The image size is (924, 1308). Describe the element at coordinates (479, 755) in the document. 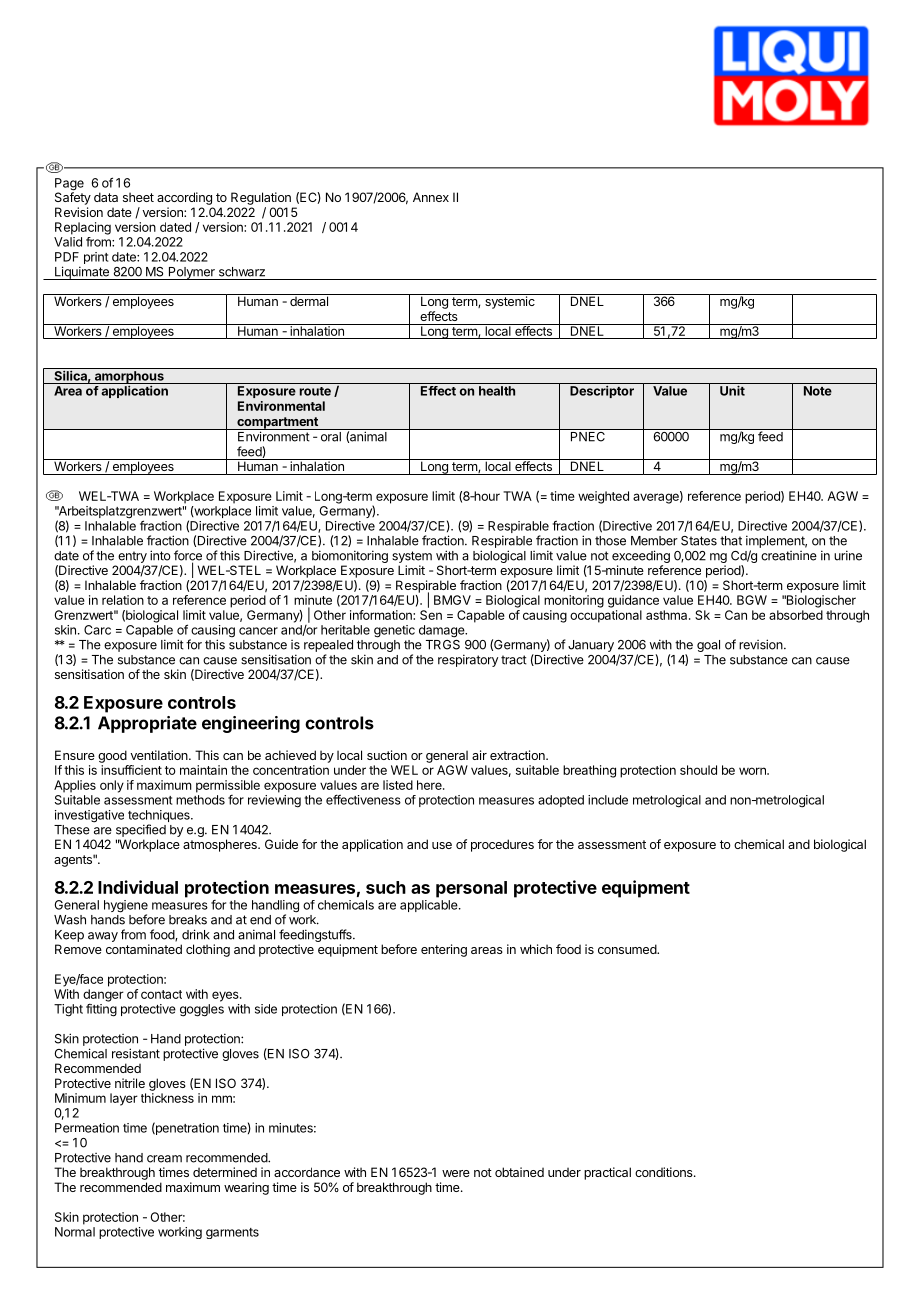

I see `air` at that location.
